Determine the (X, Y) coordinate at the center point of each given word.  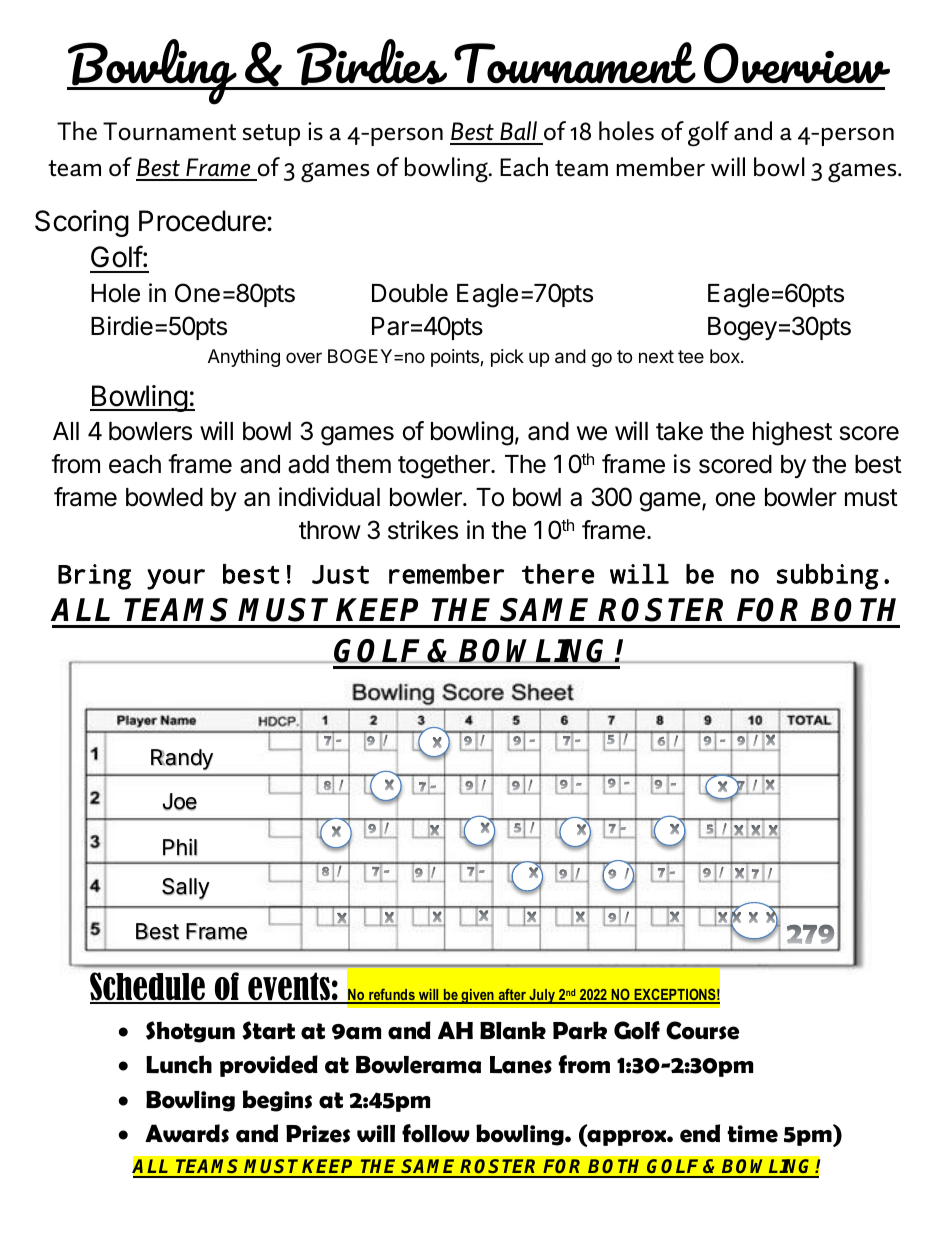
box (726, 356)
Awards (187, 1133)
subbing (828, 577)
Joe (180, 802)
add (308, 464)
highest (792, 433)
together (445, 467)
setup (271, 135)
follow (436, 1133)
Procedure (203, 221)
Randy (182, 759)
